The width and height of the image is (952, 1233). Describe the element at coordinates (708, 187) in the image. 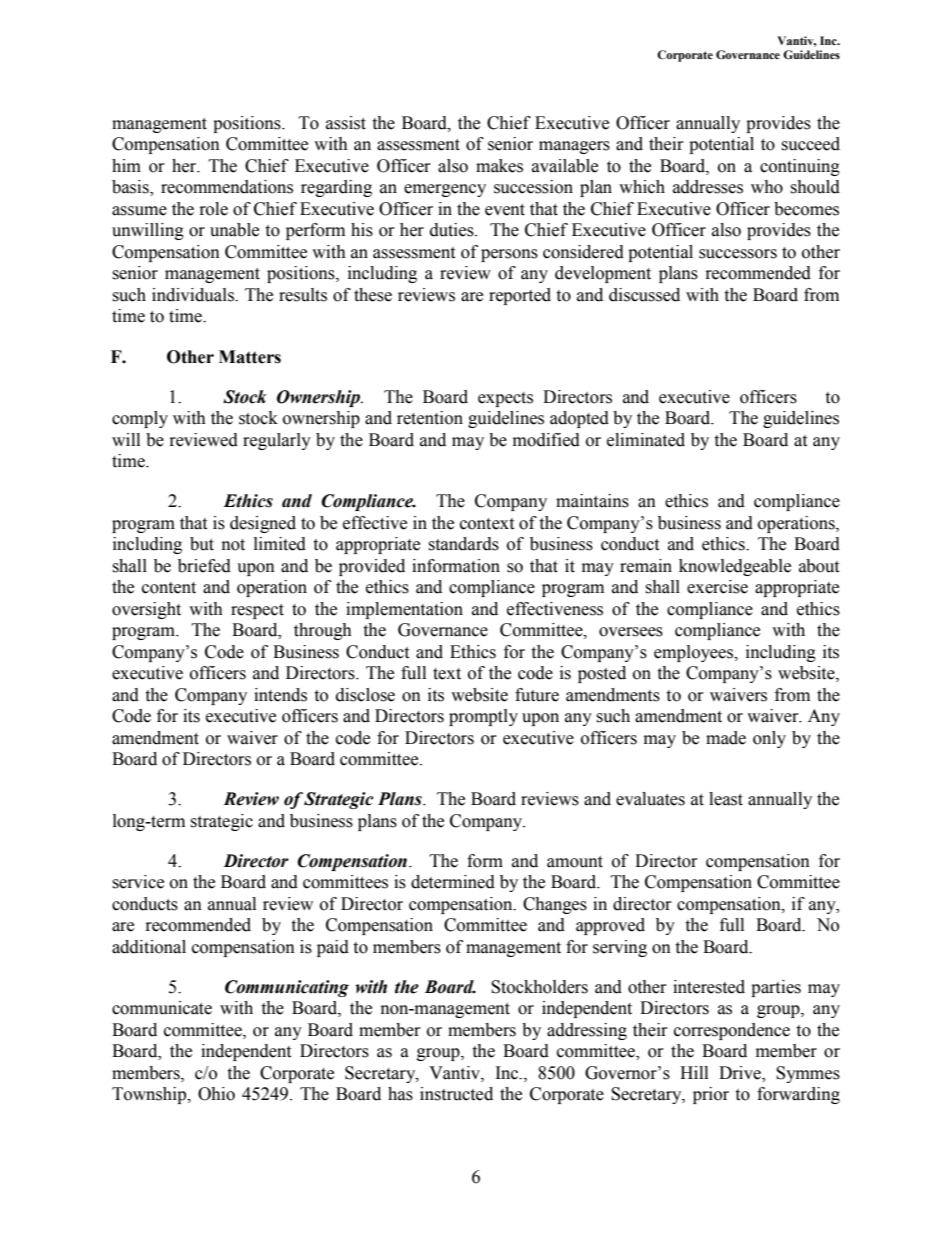

I see `addresses` at that location.
